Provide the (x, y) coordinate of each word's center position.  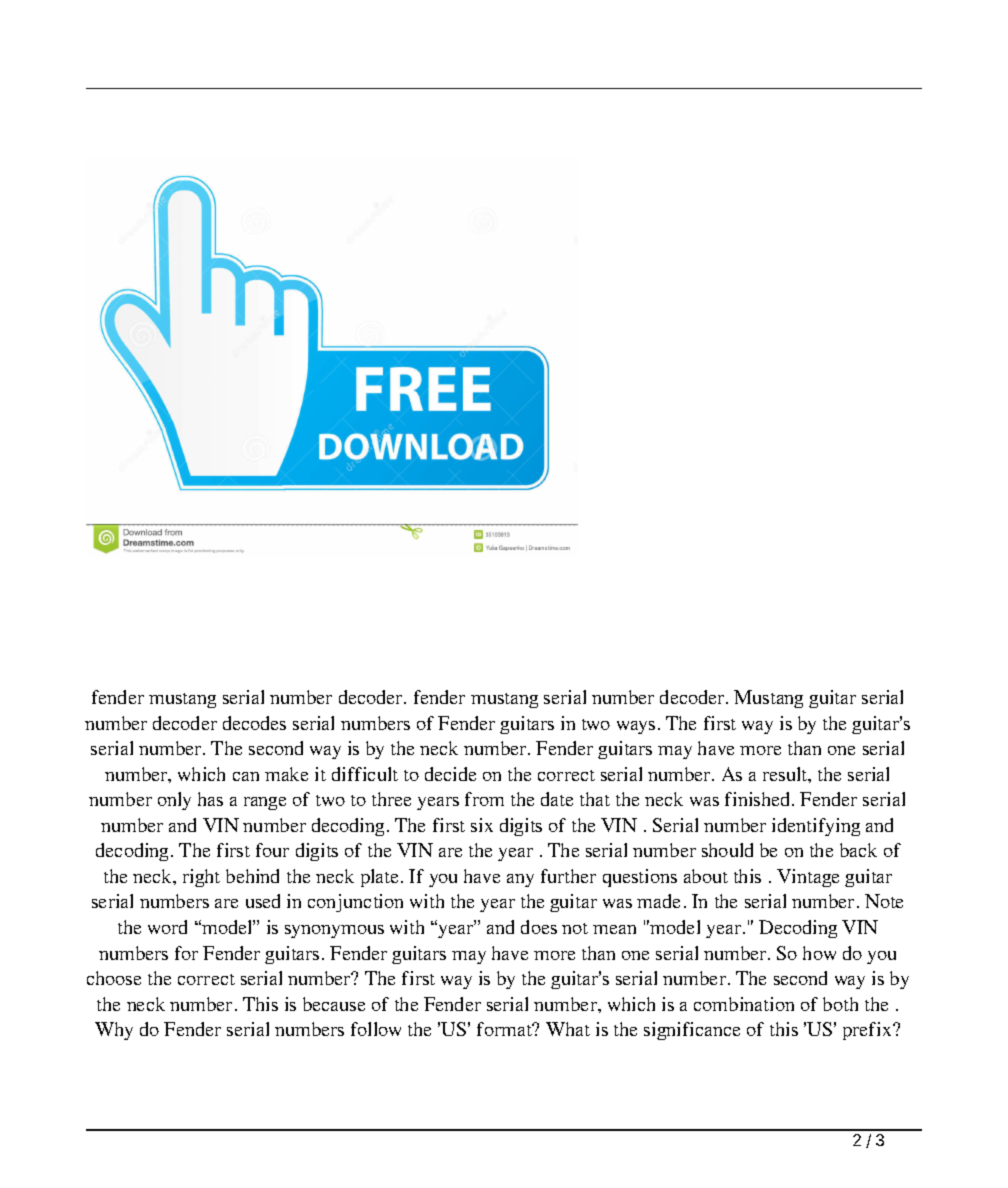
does (539, 927)
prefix (868, 1031)
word (167, 927)
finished (759, 799)
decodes (254, 723)
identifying (816, 827)
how (819, 953)
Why (114, 1031)
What (568, 1029)
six (482, 825)
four (272, 850)
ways (636, 727)
